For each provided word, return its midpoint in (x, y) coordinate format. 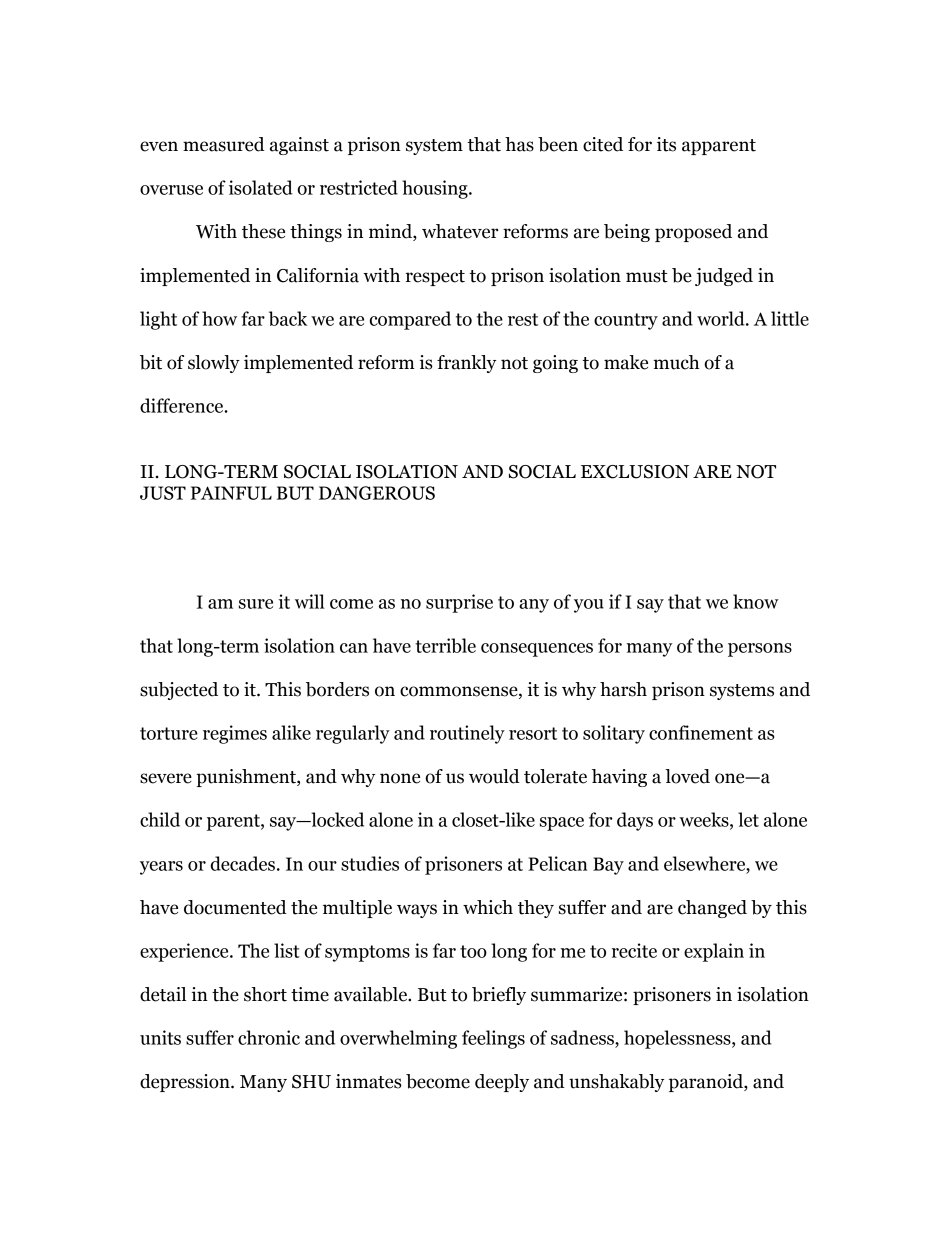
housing (436, 189)
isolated (261, 187)
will (310, 601)
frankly (466, 364)
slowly (214, 364)
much (676, 362)
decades (243, 863)
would (494, 776)
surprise (459, 603)
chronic (269, 1037)
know (756, 601)
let (748, 819)
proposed (693, 233)
